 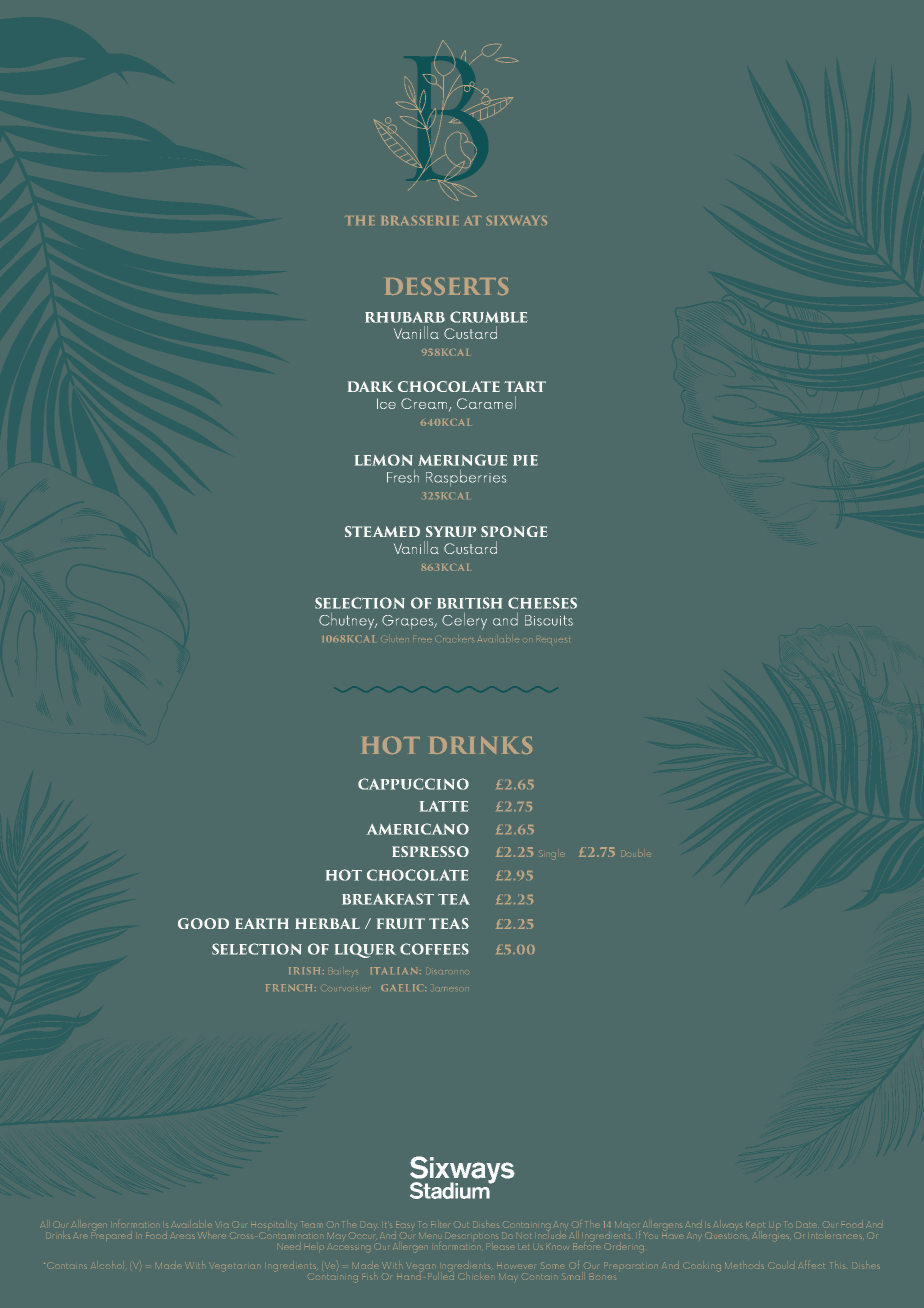 What do you see at coordinates (744, 1265) in the document?
I see `Methods` at bounding box center [744, 1265].
